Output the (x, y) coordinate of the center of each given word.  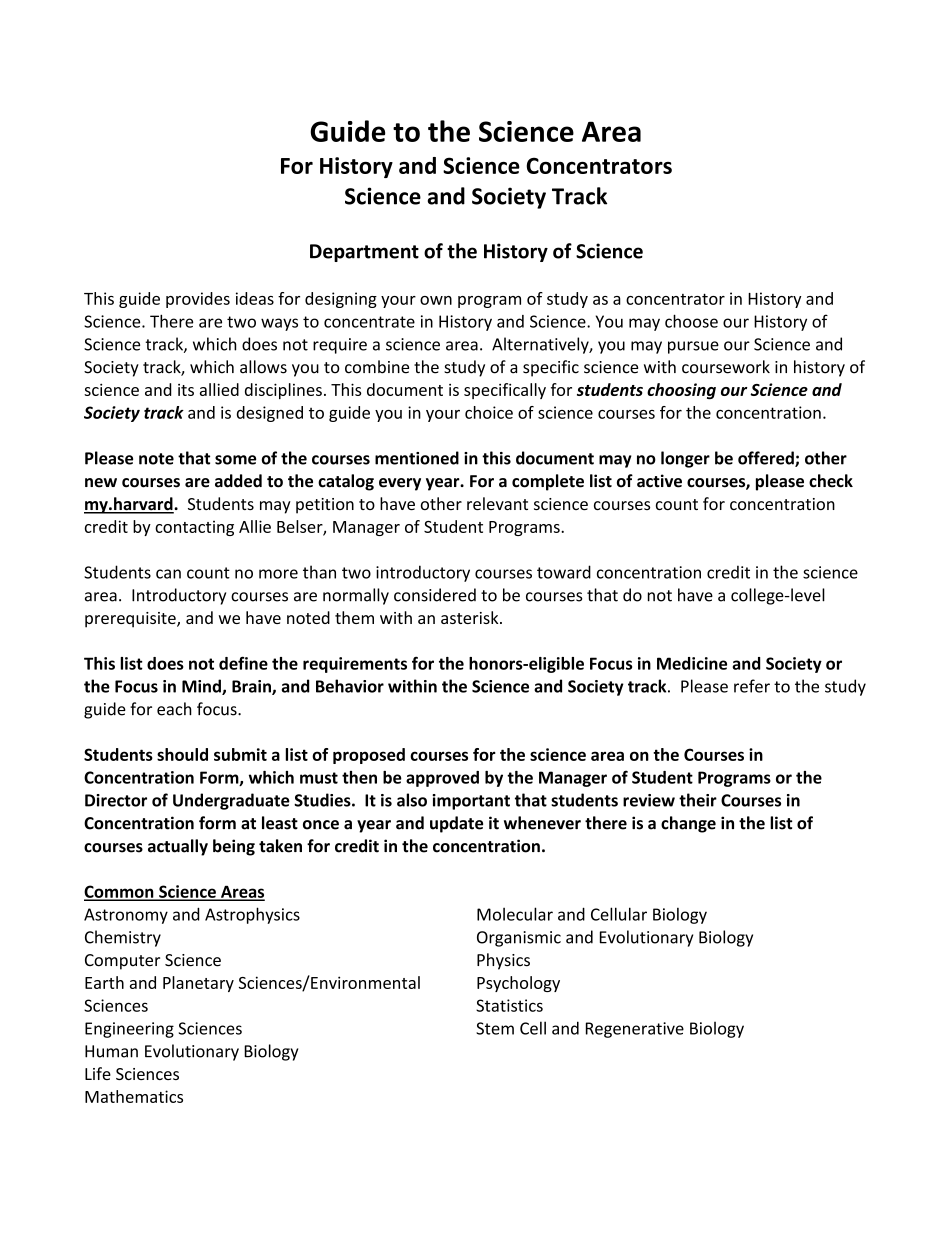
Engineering (129, 1030)
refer (752, 686)
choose (691, 321)
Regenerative (635, 1030)
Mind (202, 687)
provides (198, 300)
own (436, 300)
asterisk (471, 617)
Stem (495, 1028)
